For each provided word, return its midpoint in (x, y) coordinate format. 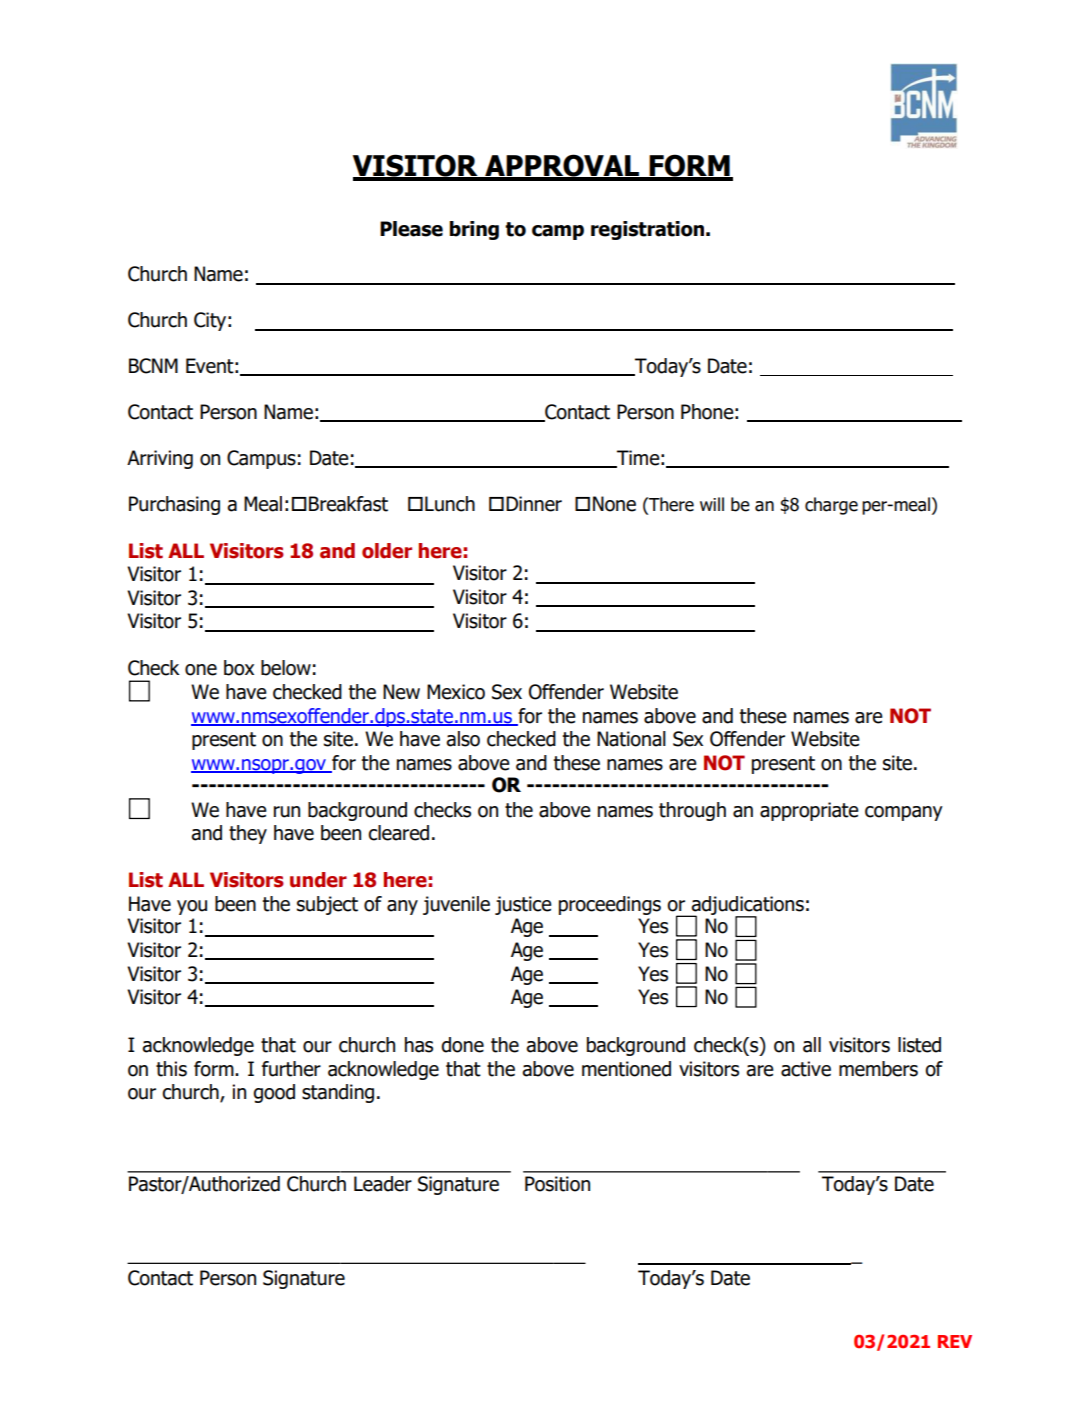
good (274, 1093)
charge (831, 506)
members (878, 1069)
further (291, 1069)
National (631, 739)
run (287, 812)
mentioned (626, 1069)
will (712, 504)
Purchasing (174, 505)
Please (411, 229)
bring (474, 230)
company (904, 813)
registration (647, 230)
